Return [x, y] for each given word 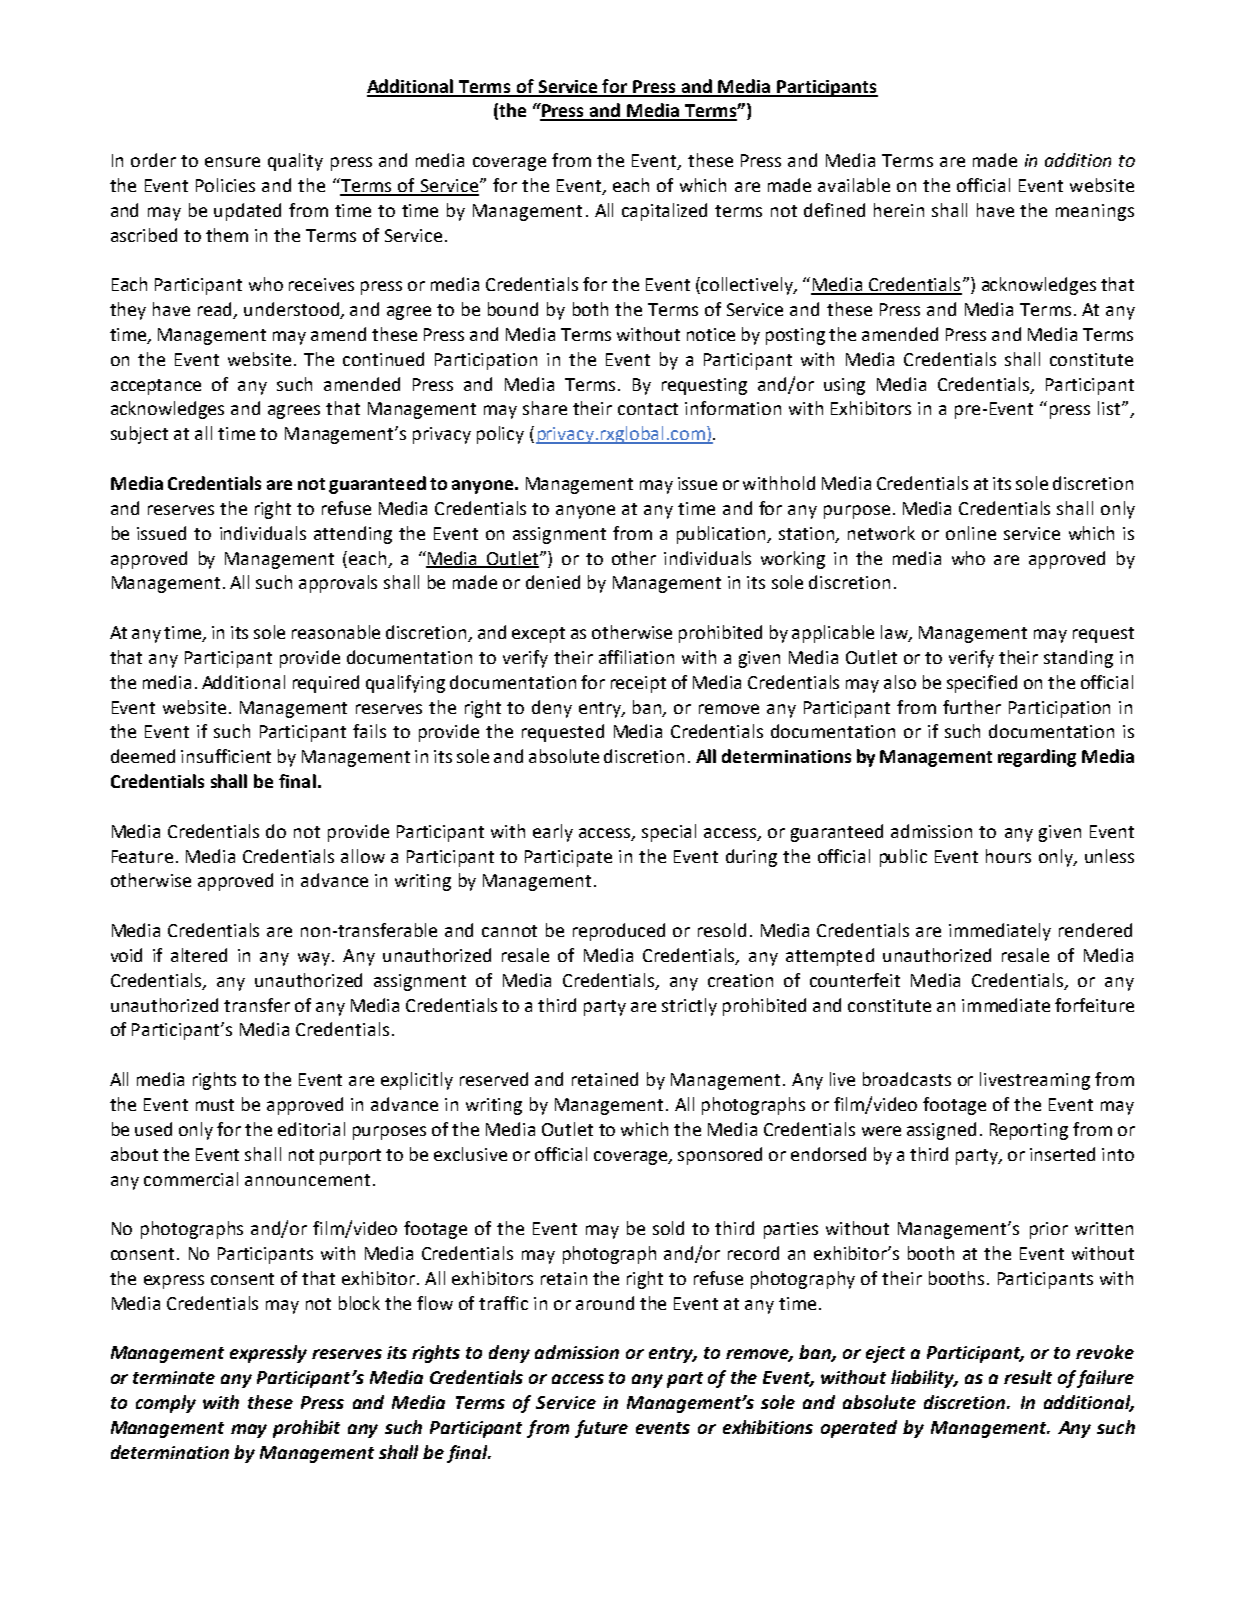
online [971, 533]
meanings [1095, 212]
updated [247, 212]
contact [648, 409]
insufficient [226, 756]
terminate [174, 1377]
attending [353, 535]
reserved [494, 1079]
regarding [1037, 758]
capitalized [664, 212]
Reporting [1029, 1131]
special [669, 833]
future [601, 1429]
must [215, 1105]
